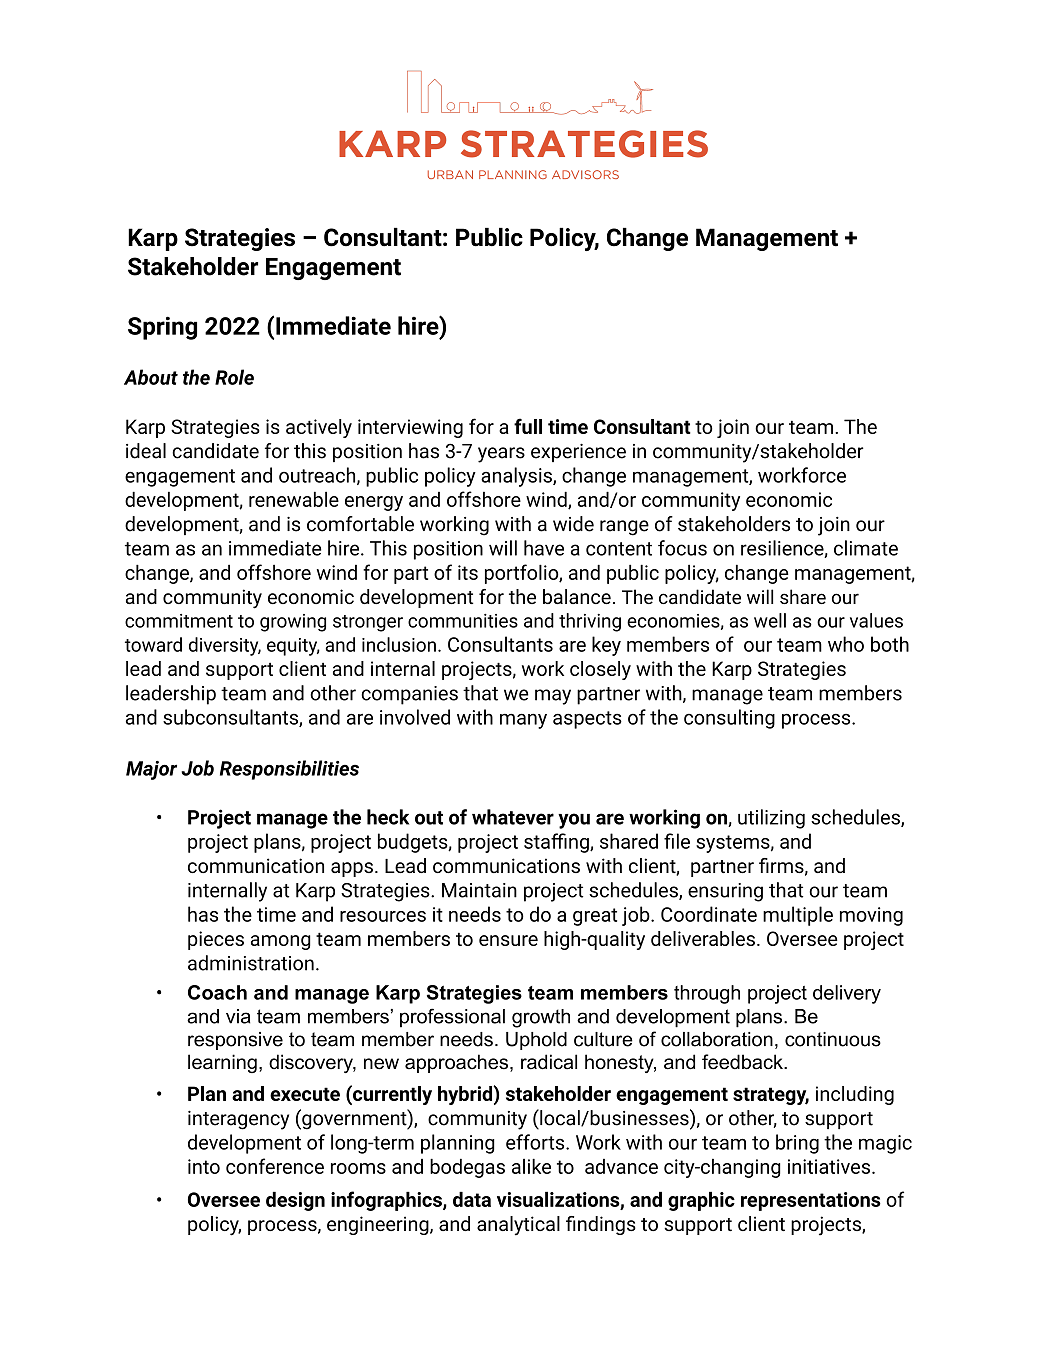 The image size is (1060, 1372). I want to click on analytical, so click(518, 1226).
